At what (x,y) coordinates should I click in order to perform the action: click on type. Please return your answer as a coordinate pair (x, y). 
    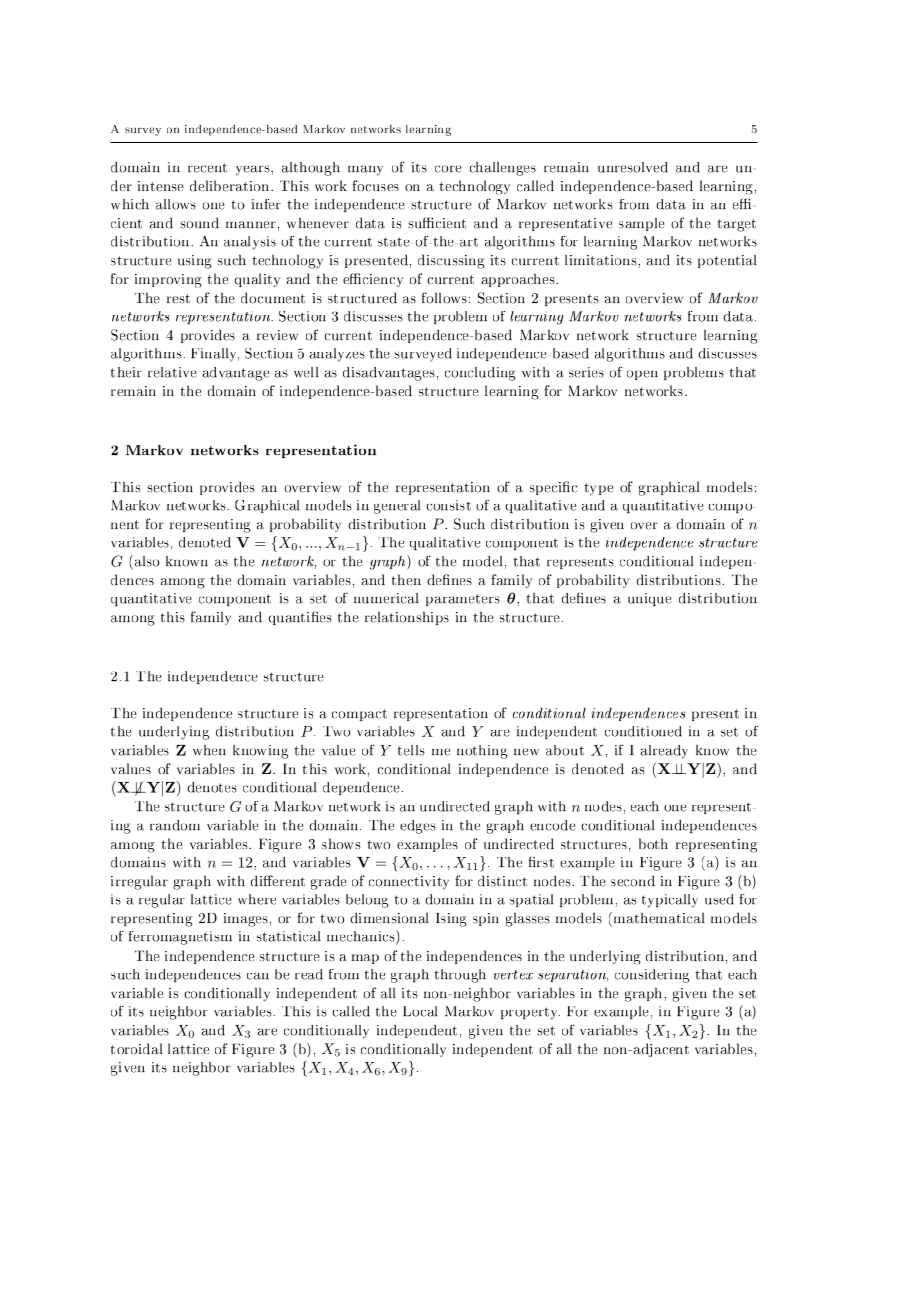
    Looking at the image, I should click on (599, 489).
